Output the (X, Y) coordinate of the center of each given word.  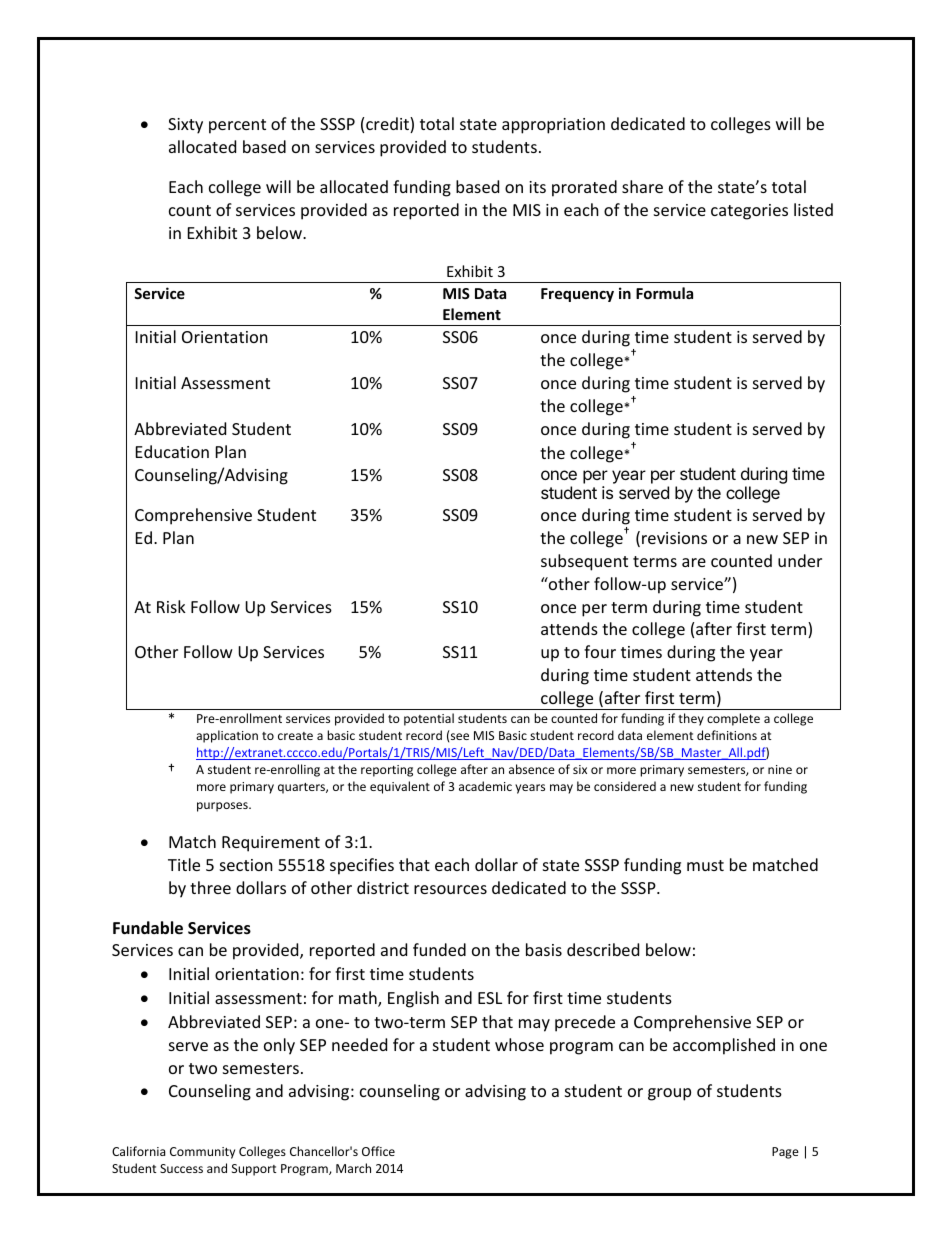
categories (749, 212)
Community (202, 1153)
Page (785, 1153)
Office (378, 1151)
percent (237, 126)
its (537, 187)
